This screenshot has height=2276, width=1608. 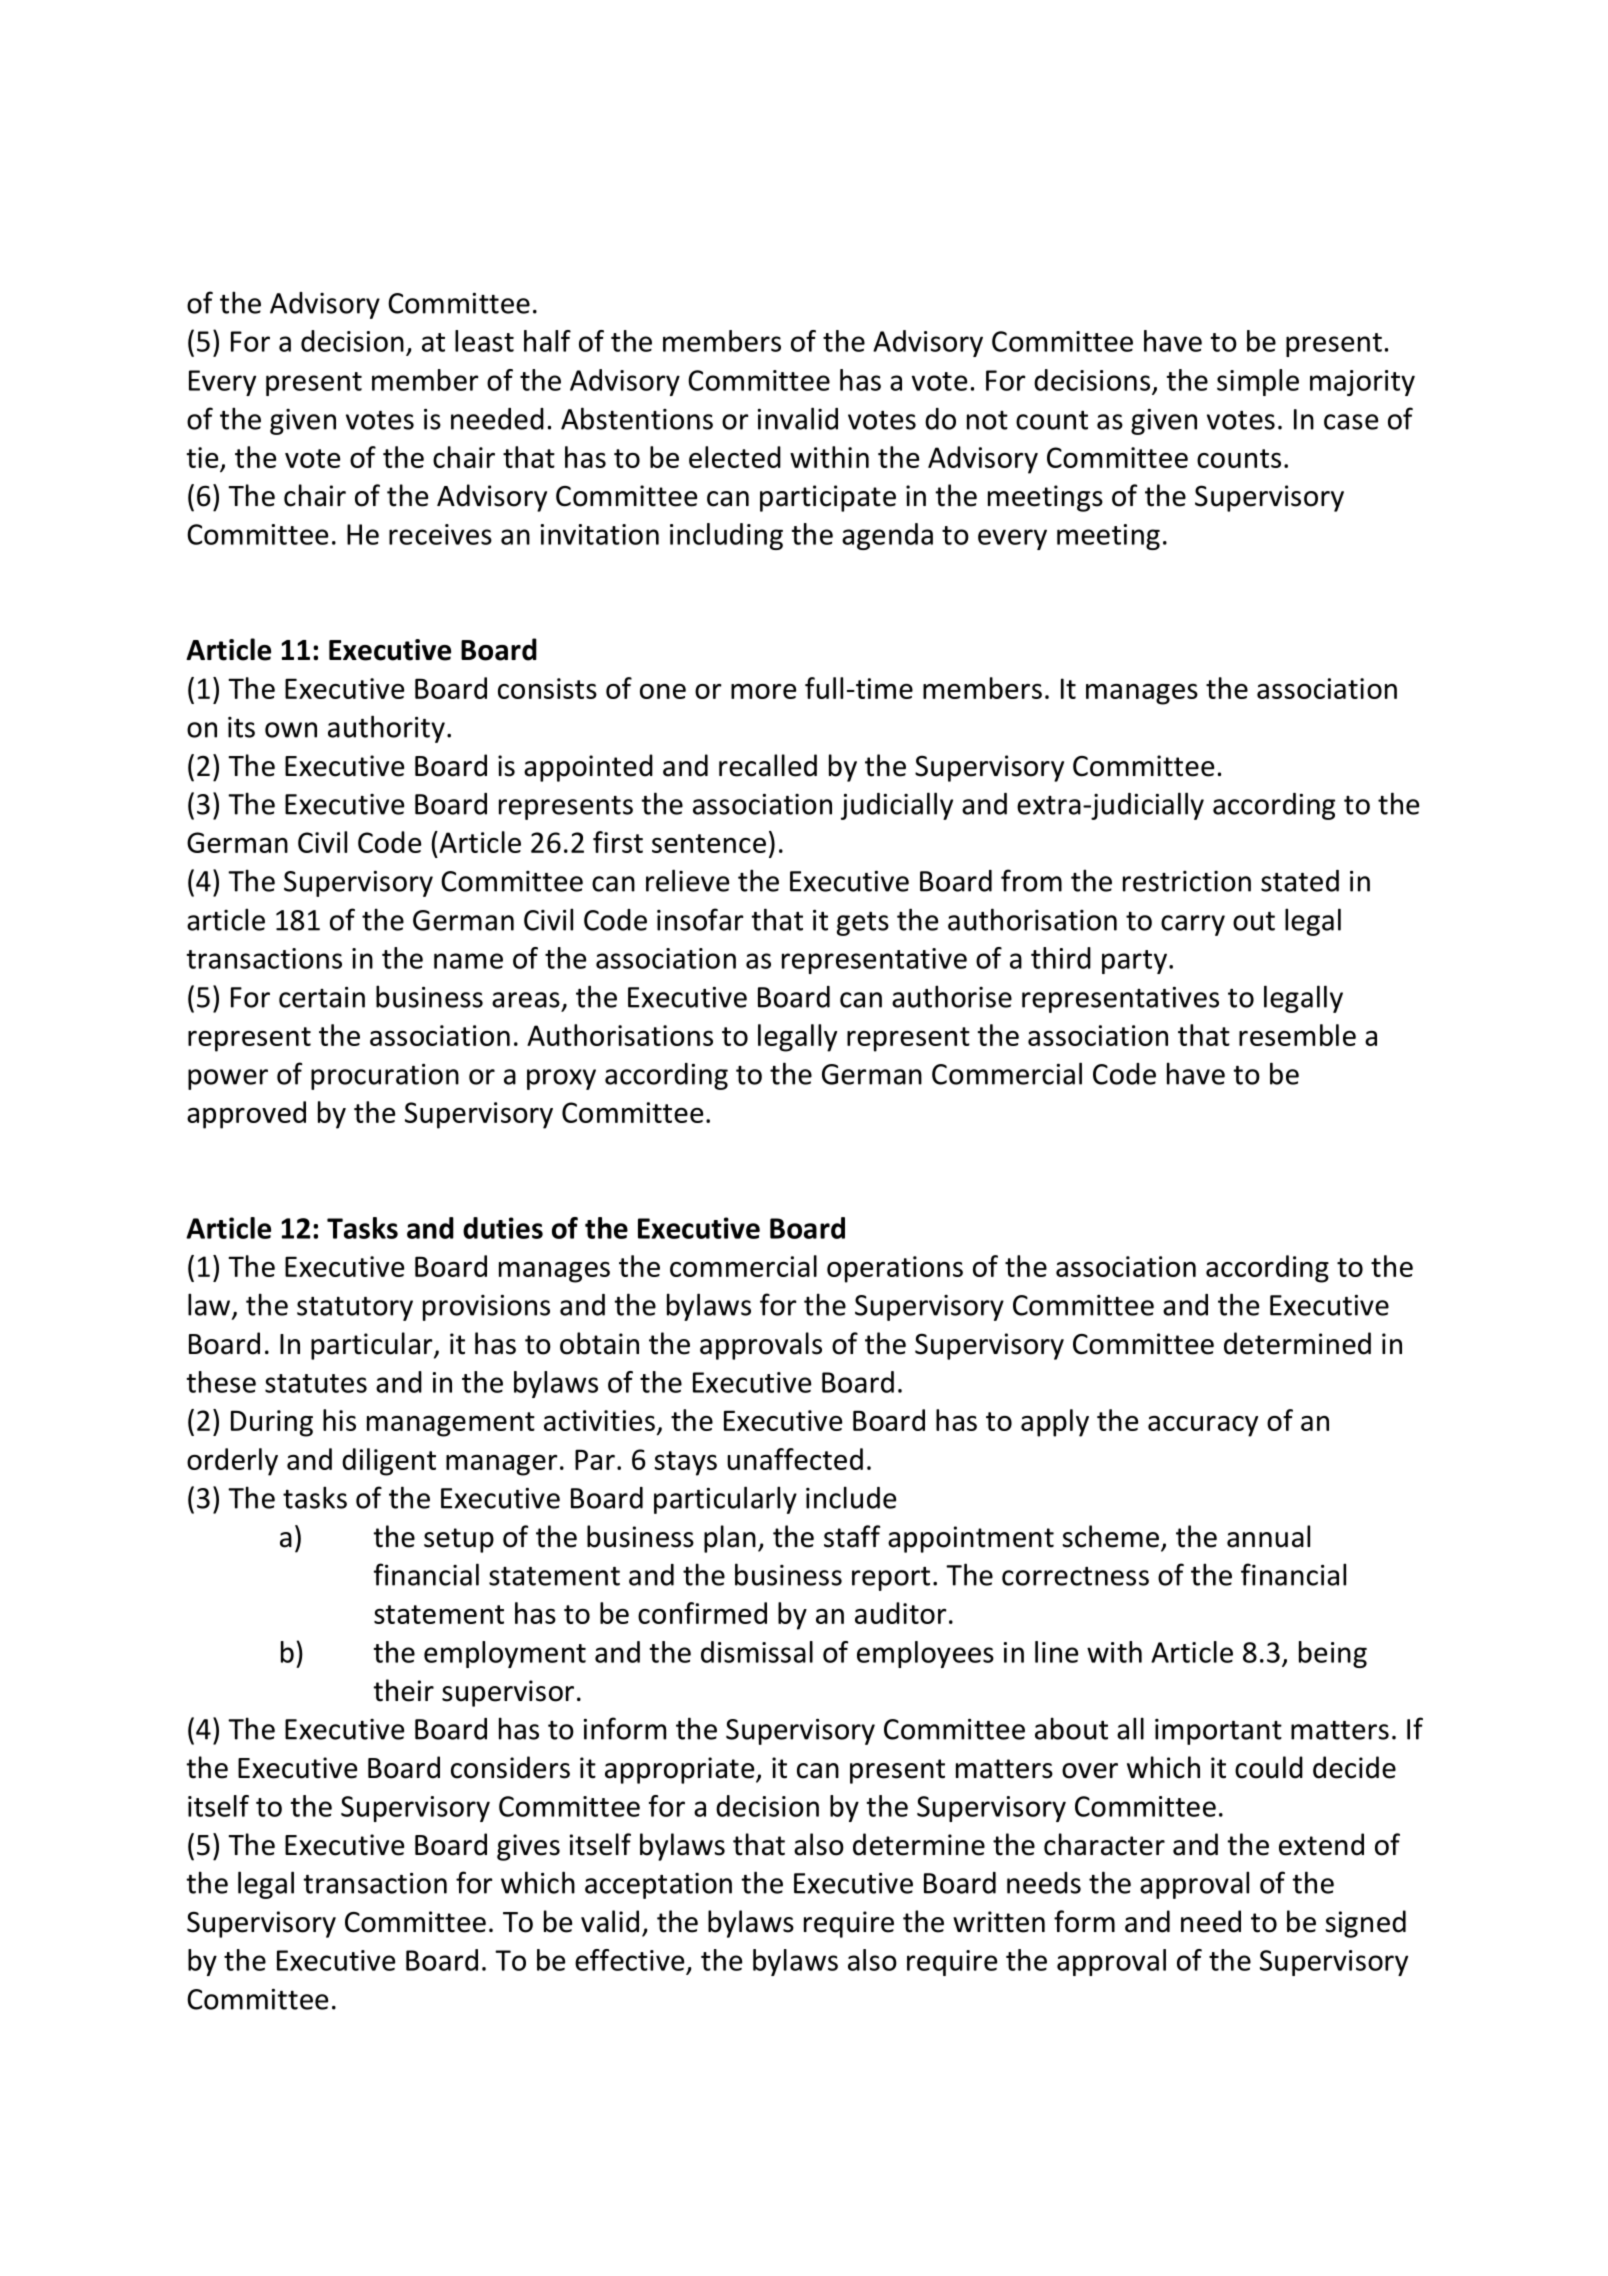 What do you see at coordinates (484, 341) in the screenshot?
I see `least` at bounding box center [484, 341].
